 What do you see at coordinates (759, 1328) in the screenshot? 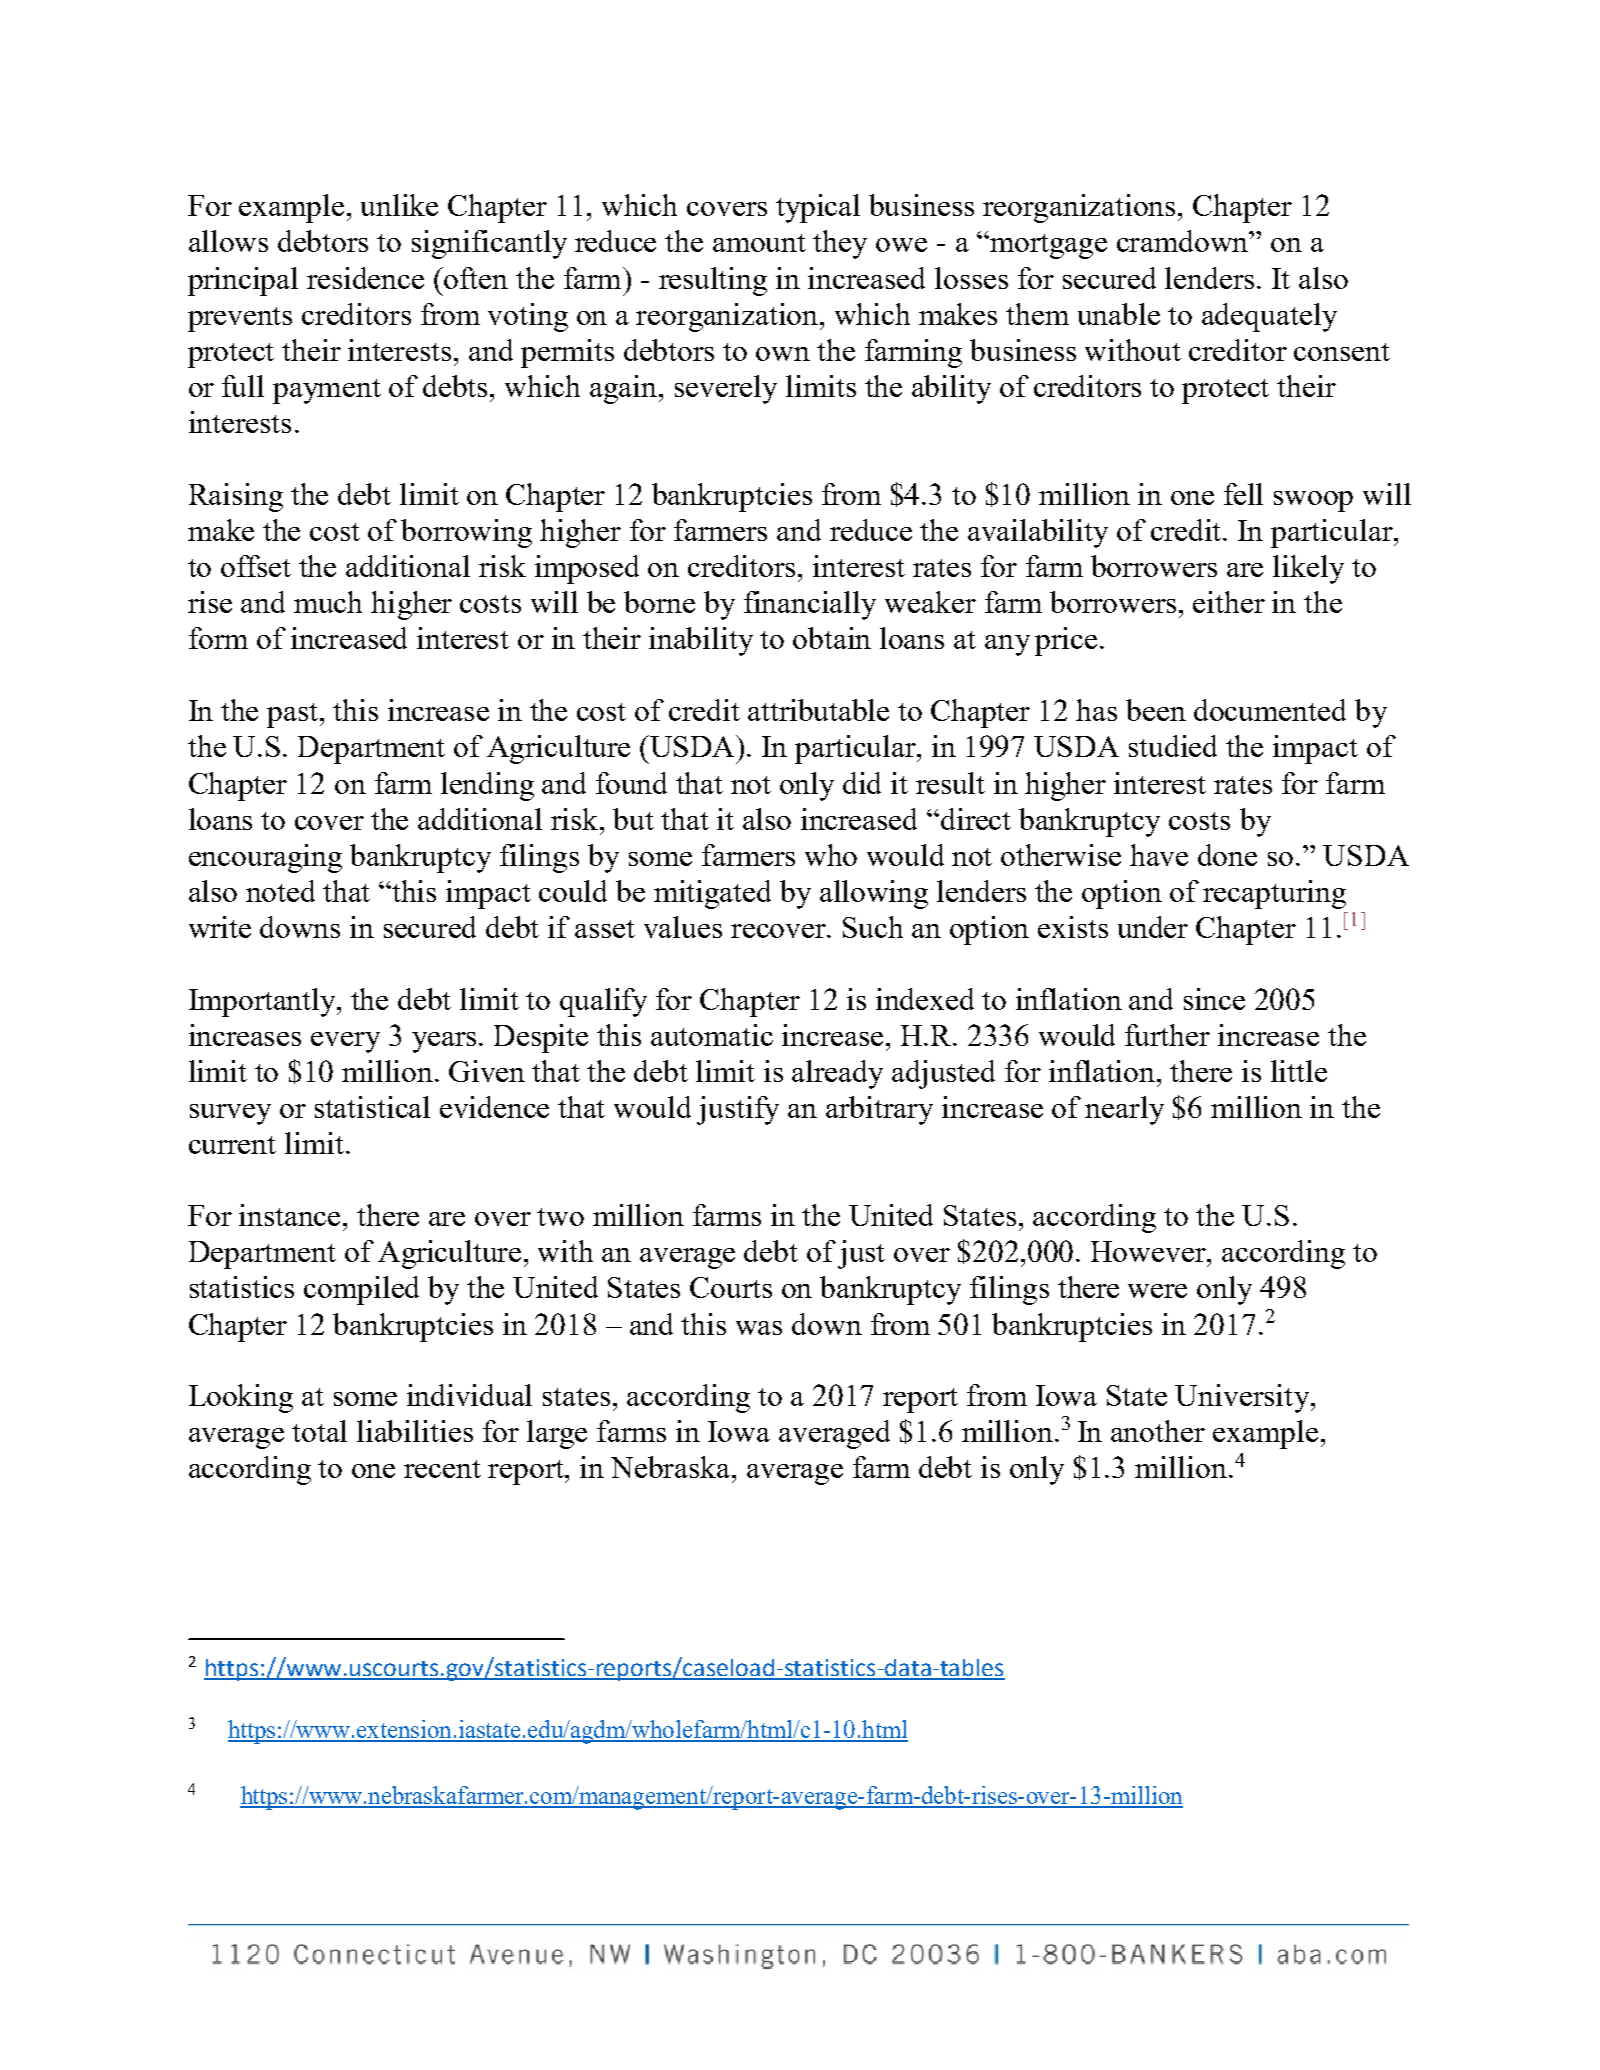
I see `was` at bounding box center [759, 1328].
